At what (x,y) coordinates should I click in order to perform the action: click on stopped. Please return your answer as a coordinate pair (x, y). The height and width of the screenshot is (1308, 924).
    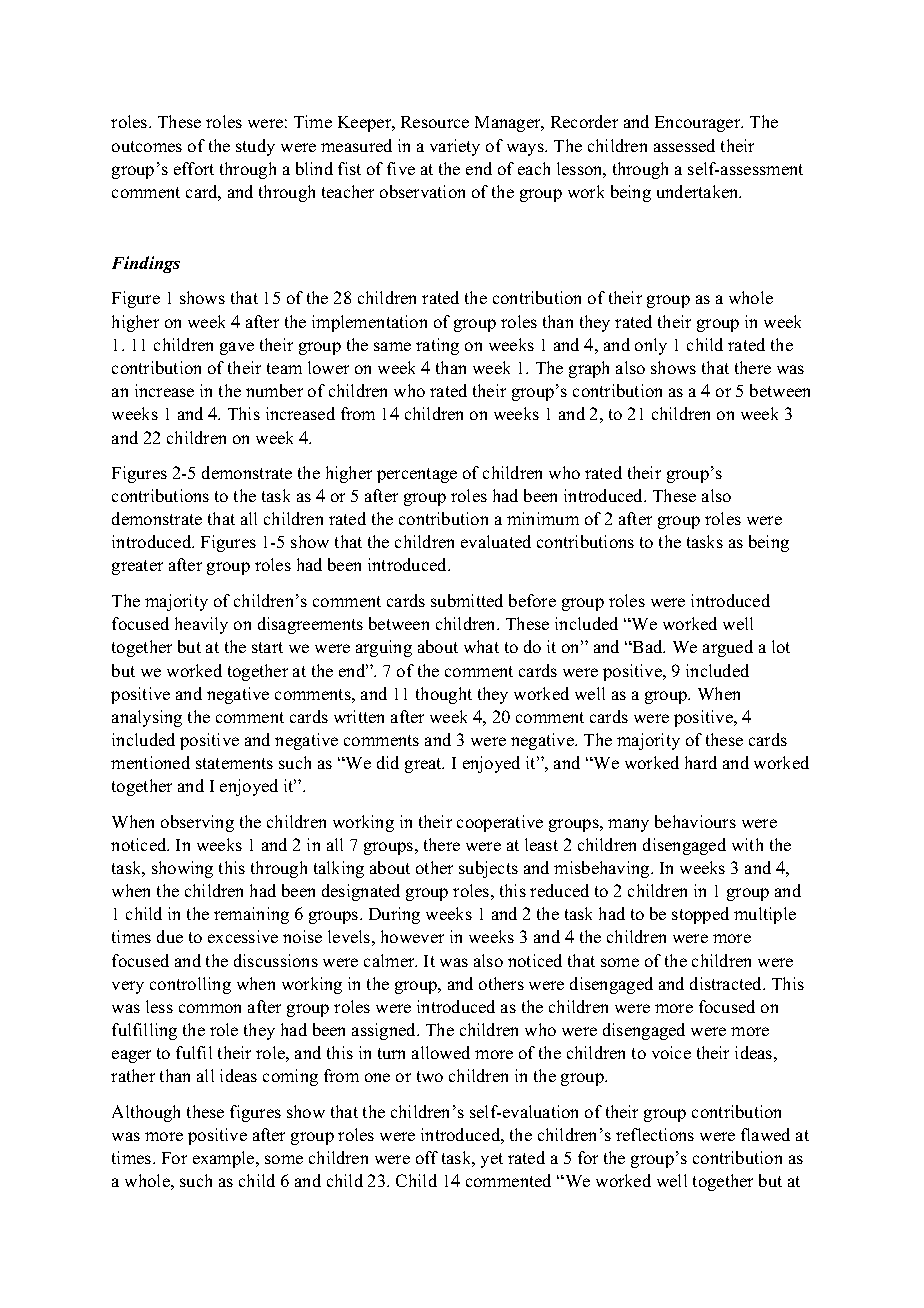
    Looking at the image, I should click on (700, 915).
